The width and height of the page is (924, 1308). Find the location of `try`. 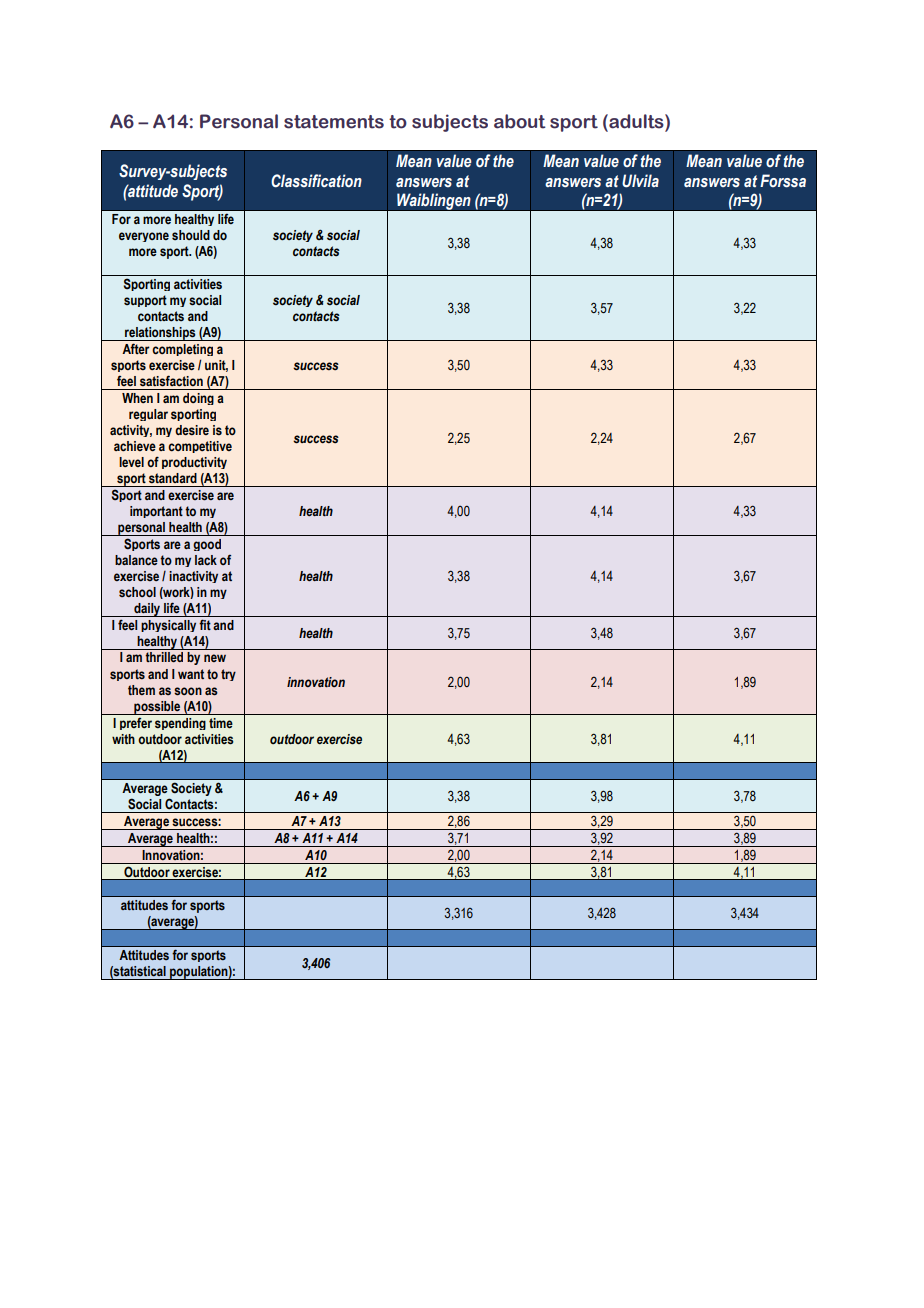

try is located at coordinates (228, 675).
